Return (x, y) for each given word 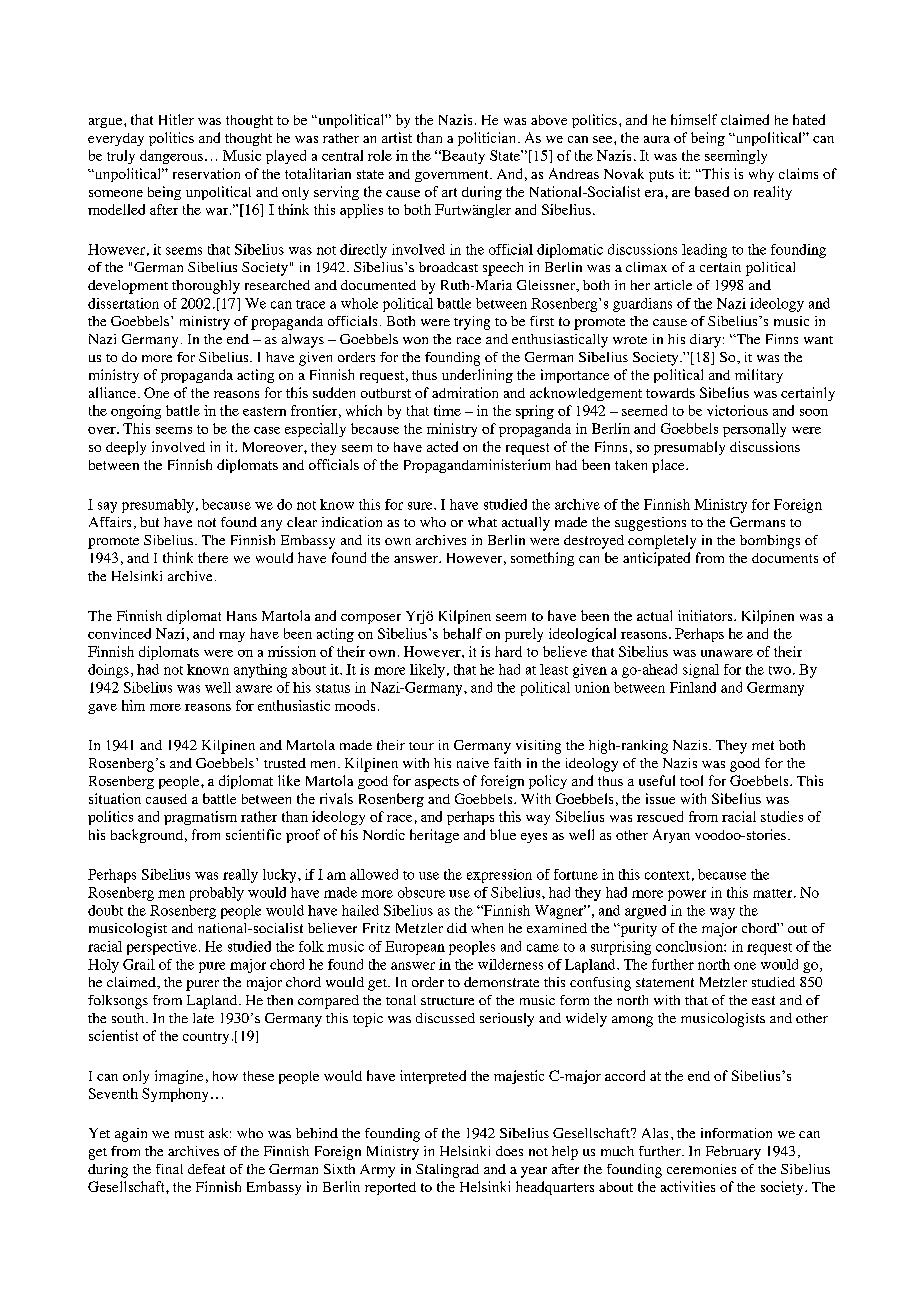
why (761, 175)
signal (701, 671)
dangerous (171, 157)
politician (488, 139)
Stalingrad (447, 1171)
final (169, 1169)
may (232, 637)
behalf (462, 633)
